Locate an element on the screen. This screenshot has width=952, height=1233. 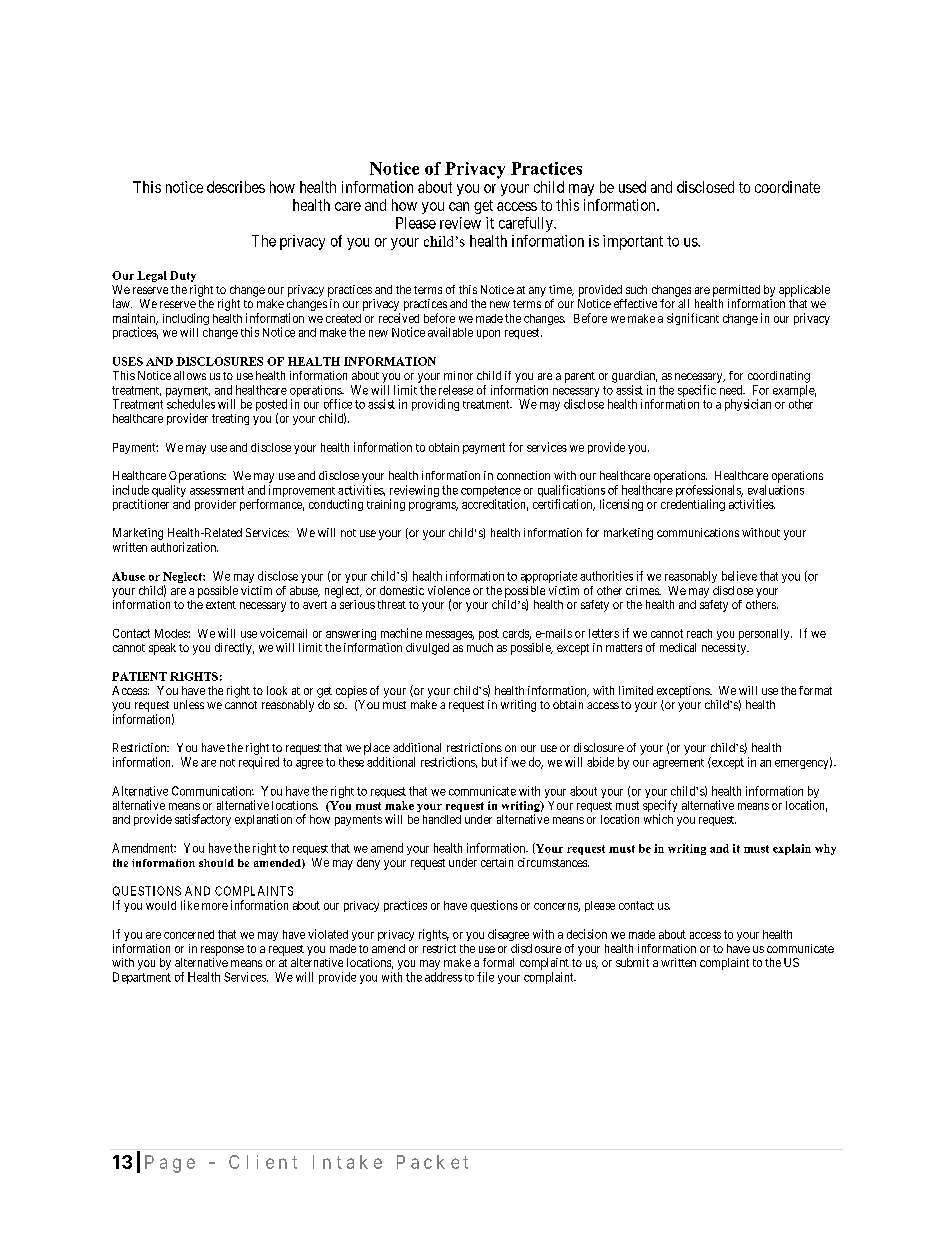
coordinate is located at coordinates (787, 187).
